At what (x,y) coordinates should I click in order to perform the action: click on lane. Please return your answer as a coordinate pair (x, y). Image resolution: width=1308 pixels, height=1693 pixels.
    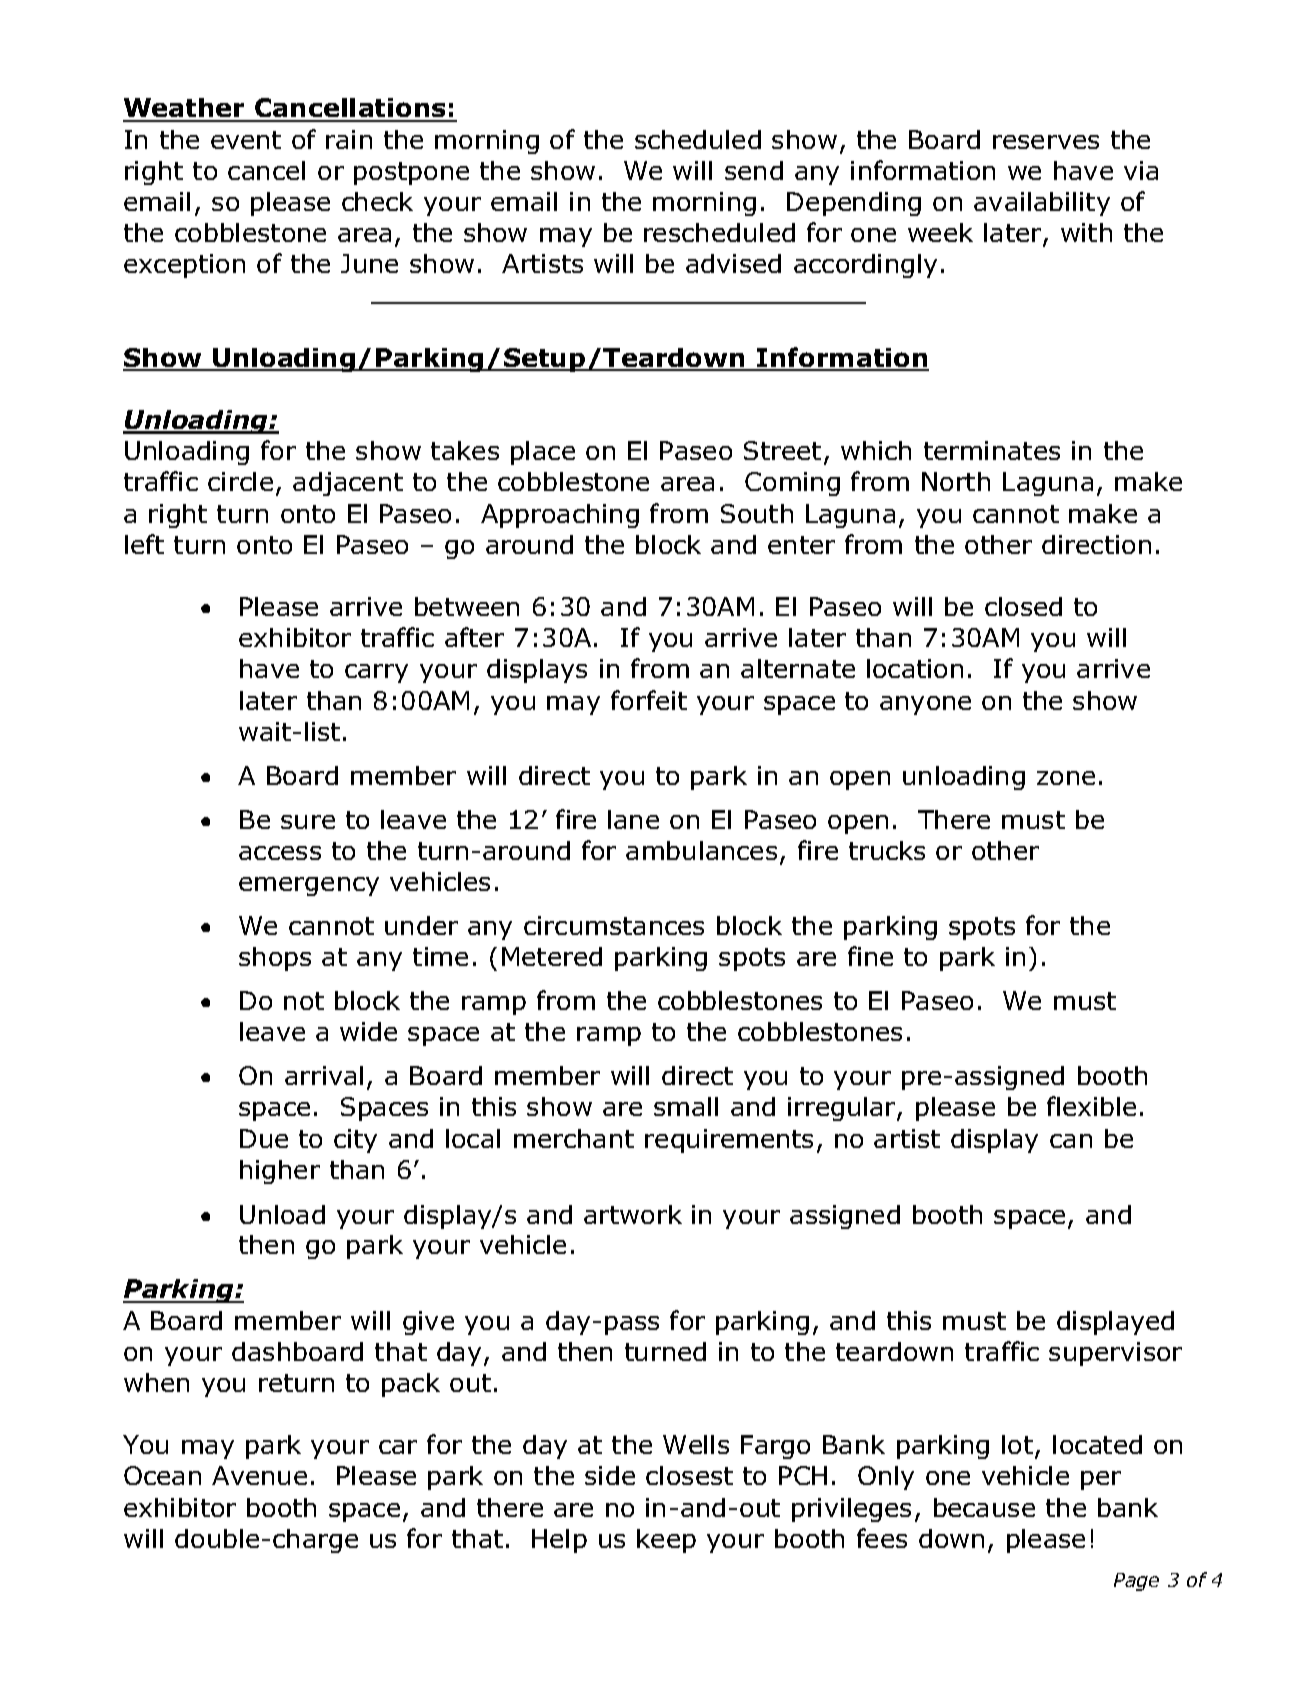
    Looking at the image, I should click on (633, 819).
